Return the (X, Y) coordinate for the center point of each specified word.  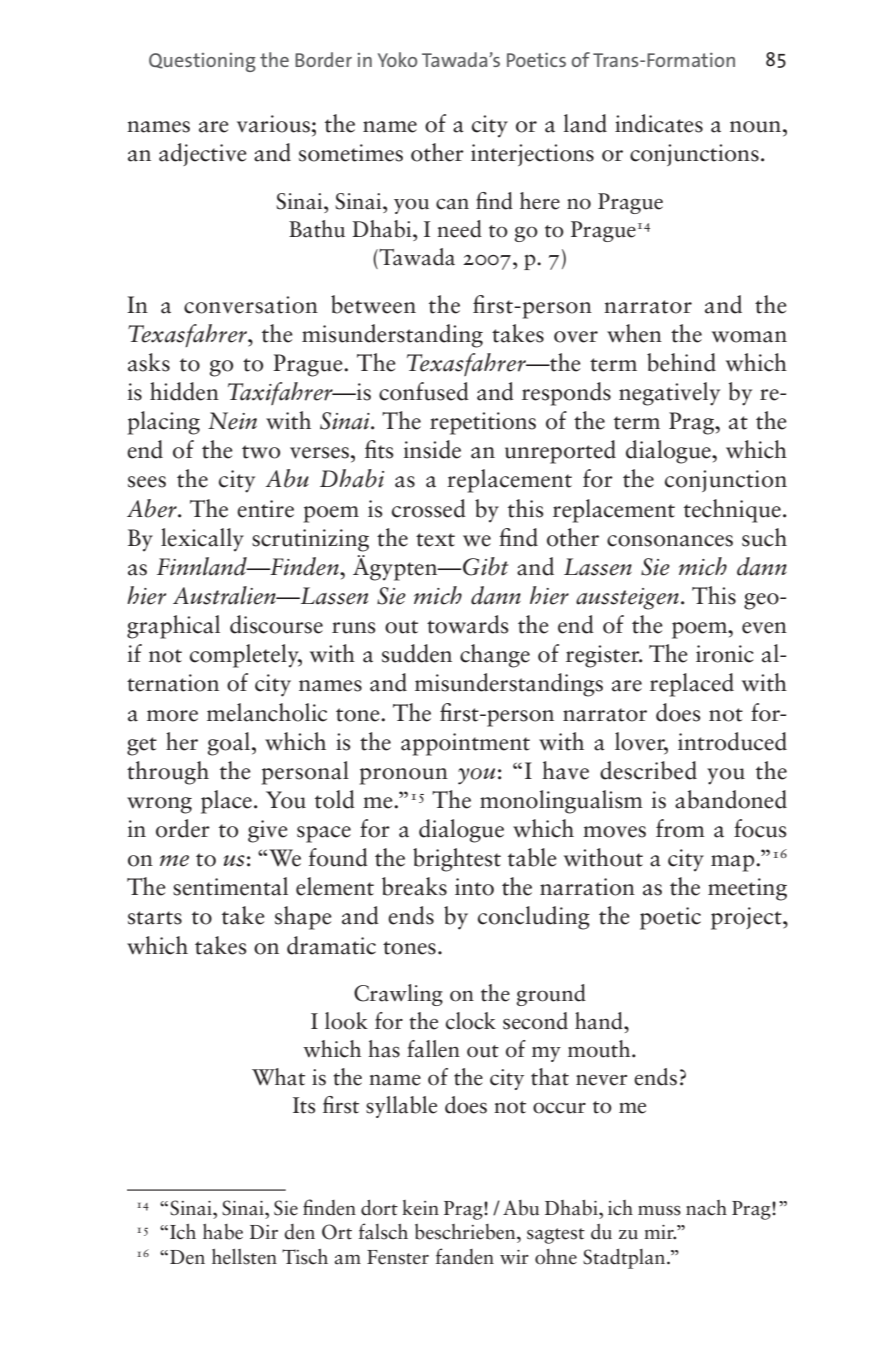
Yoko (397, 59)
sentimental (230, 886)
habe (223, 1232)
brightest (457, 860)
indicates (659, 123)
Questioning (202, 62)
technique (732, 511)
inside (432, 449)
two (261, 452)
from (680, 828)
